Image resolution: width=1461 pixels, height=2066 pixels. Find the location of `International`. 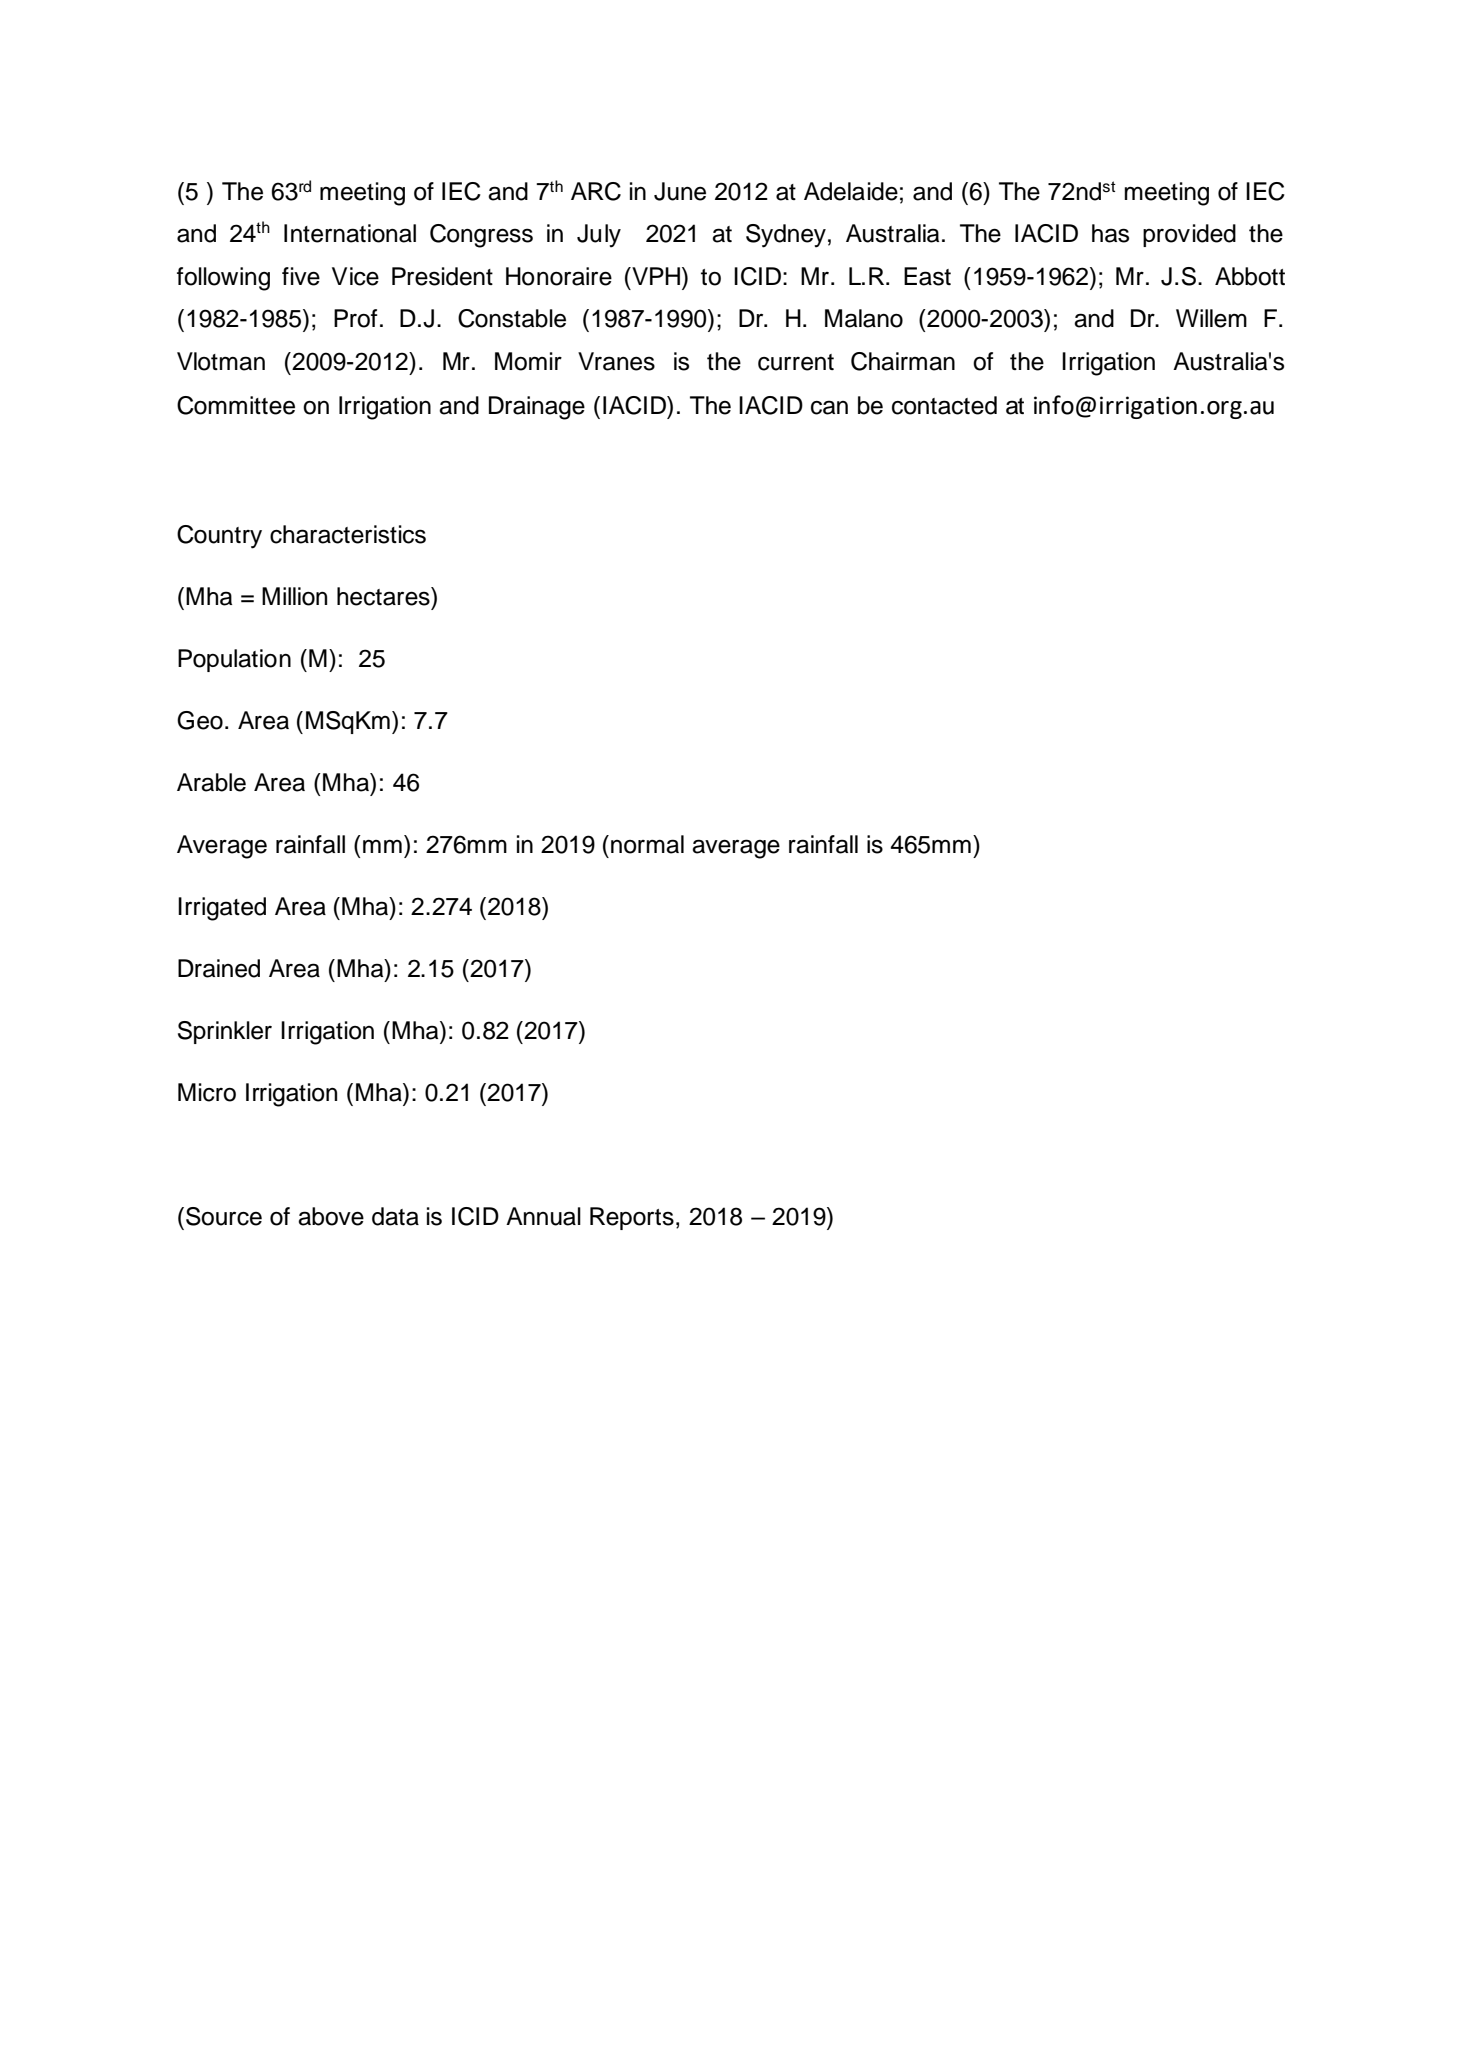

International is located at coordinates (350, 233).
